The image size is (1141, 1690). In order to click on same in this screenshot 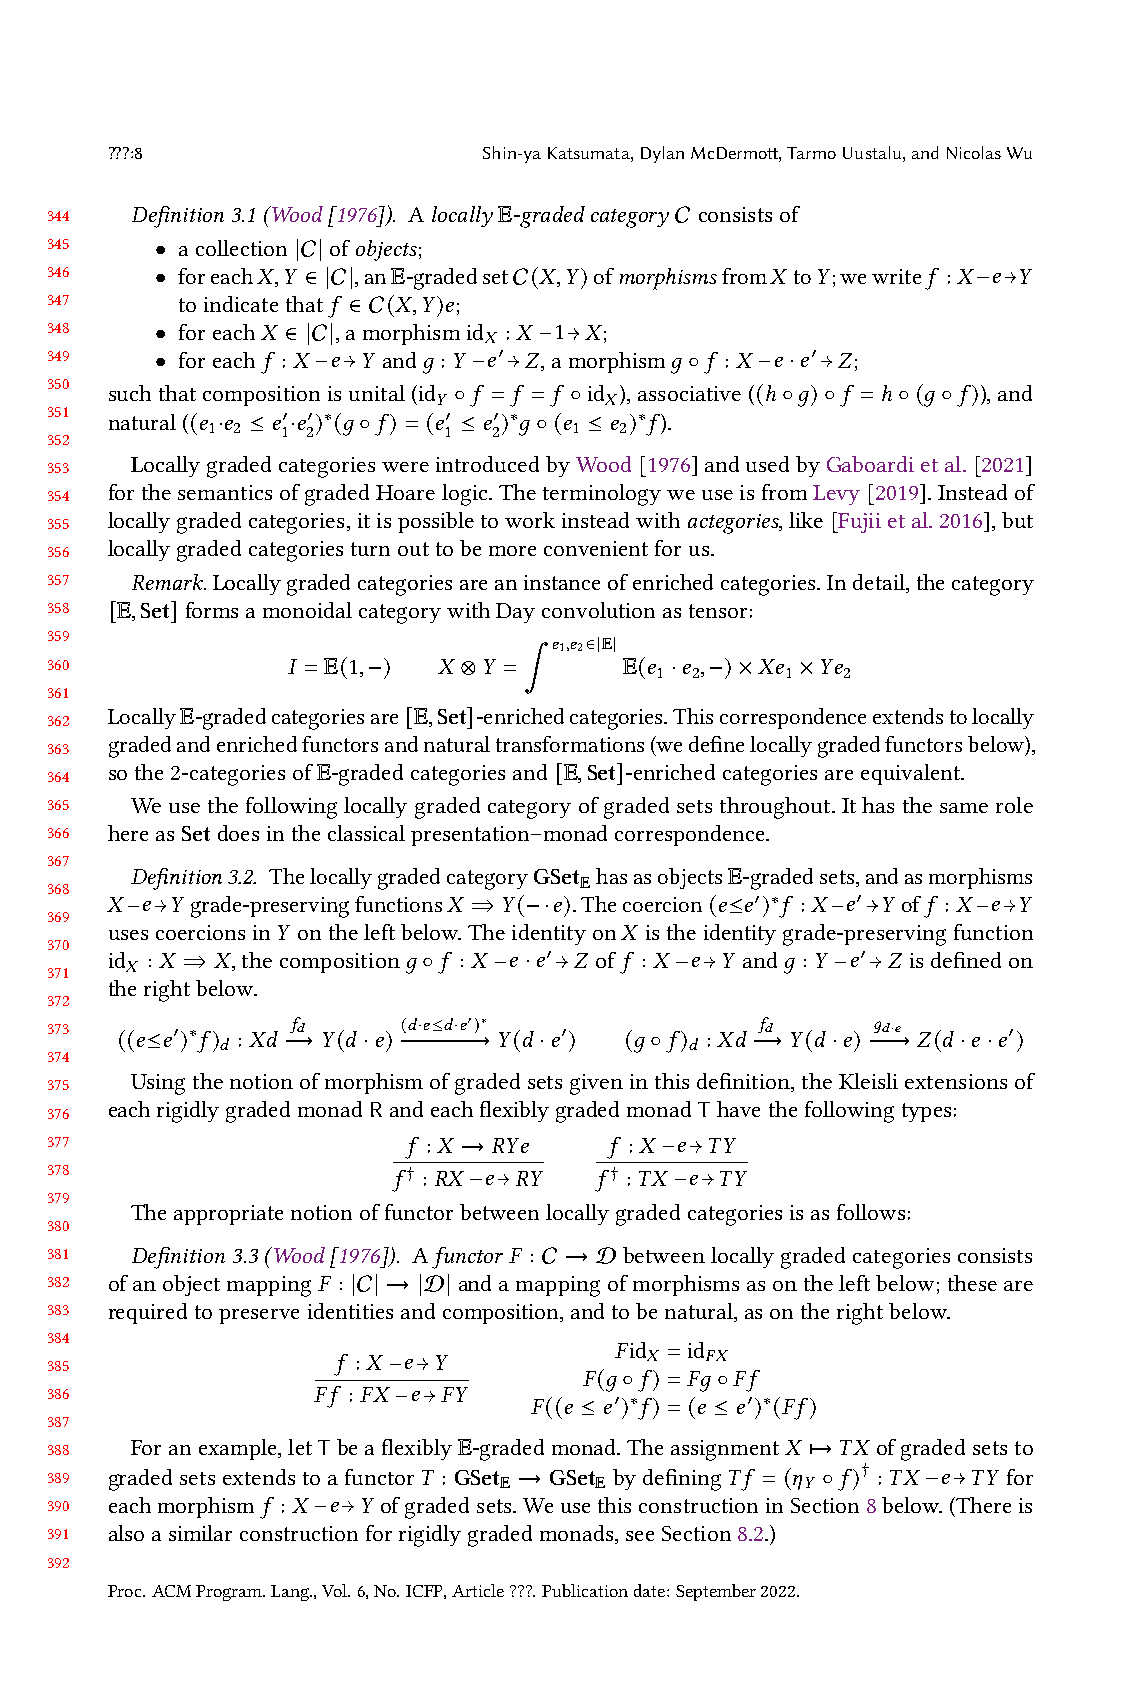, I will do `click(964, 808)`.
